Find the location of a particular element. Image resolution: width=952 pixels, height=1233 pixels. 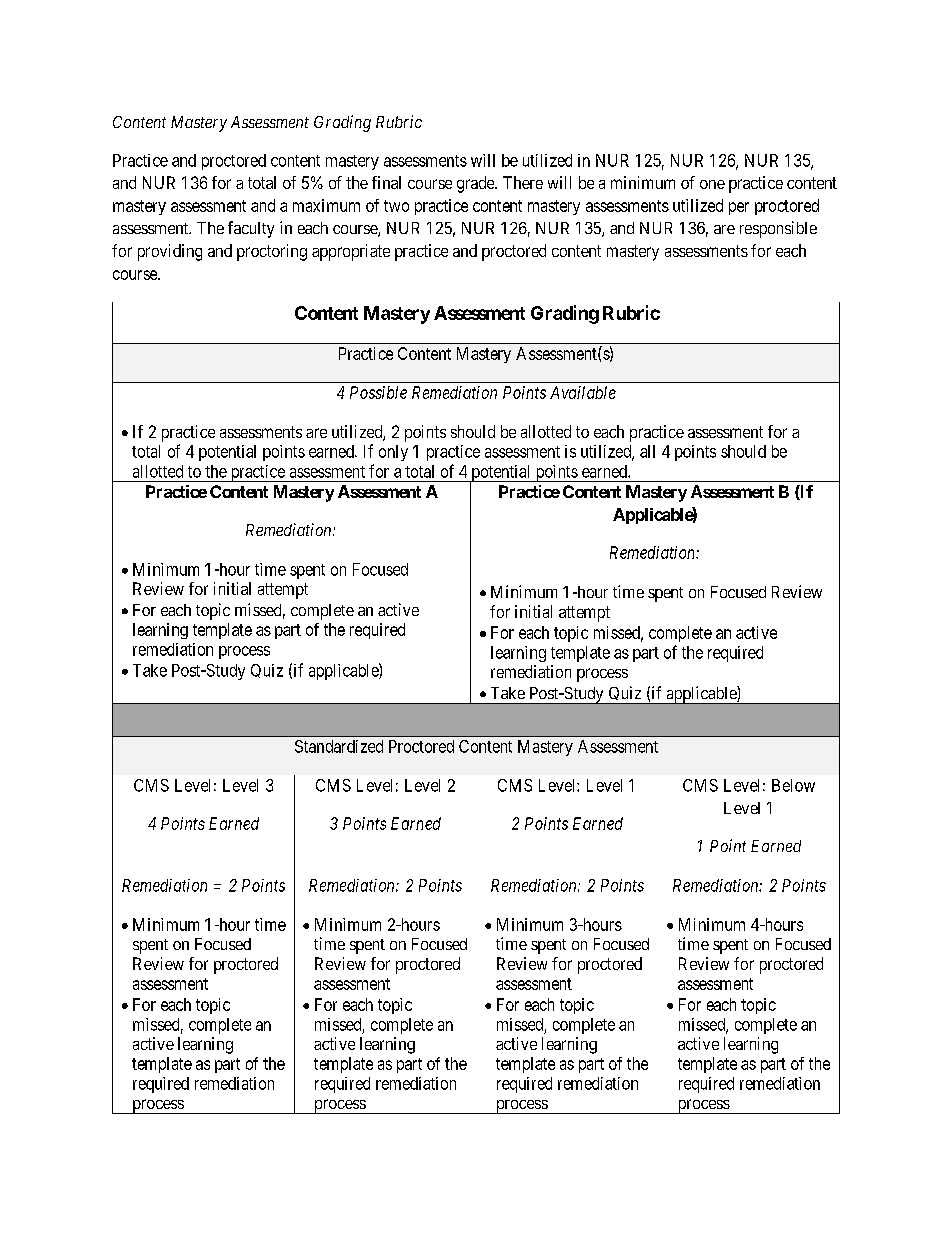

grade is located at coordinates (476, 184).
